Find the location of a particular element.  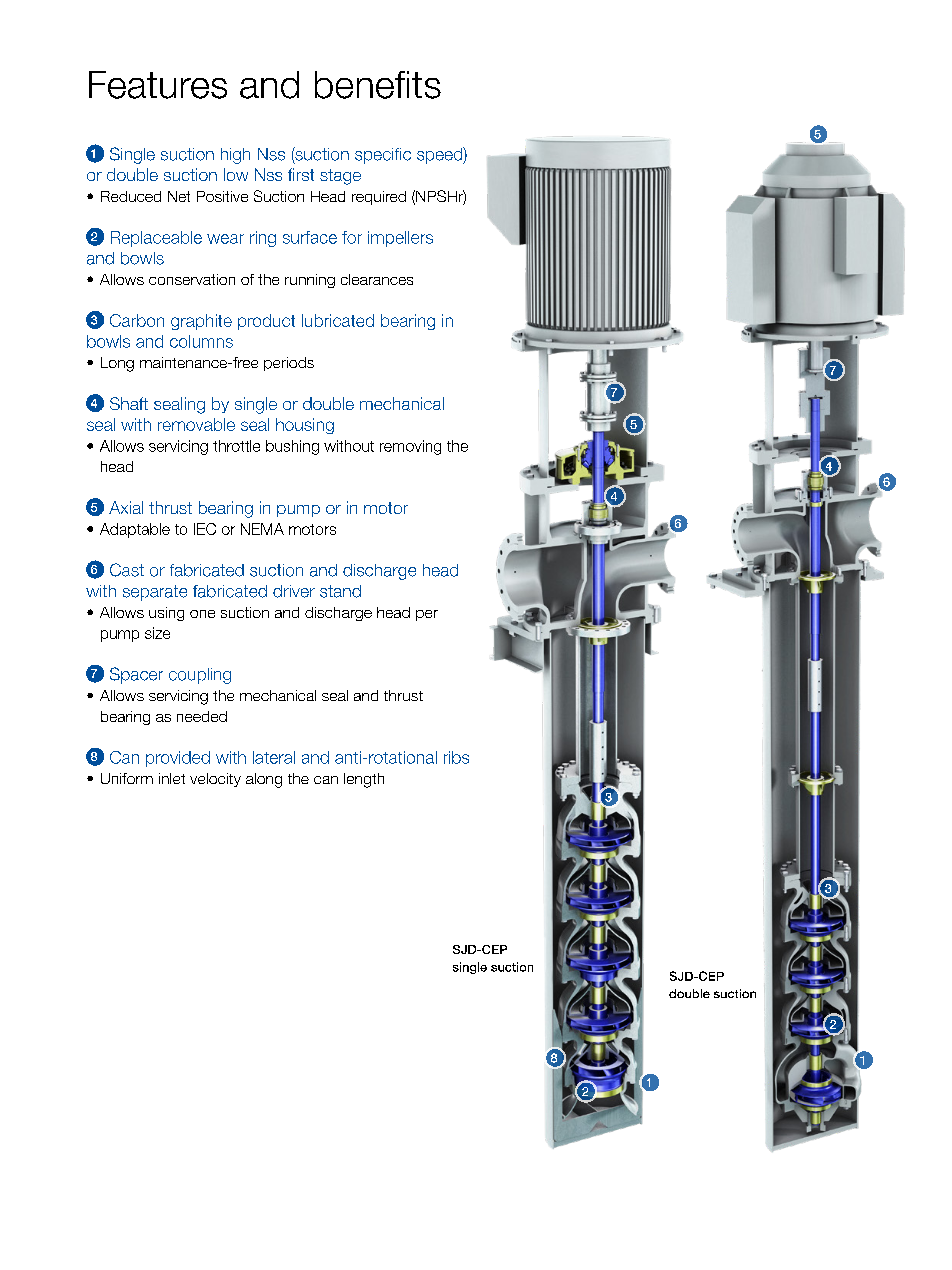

size is located at coordinates (157, 633).
